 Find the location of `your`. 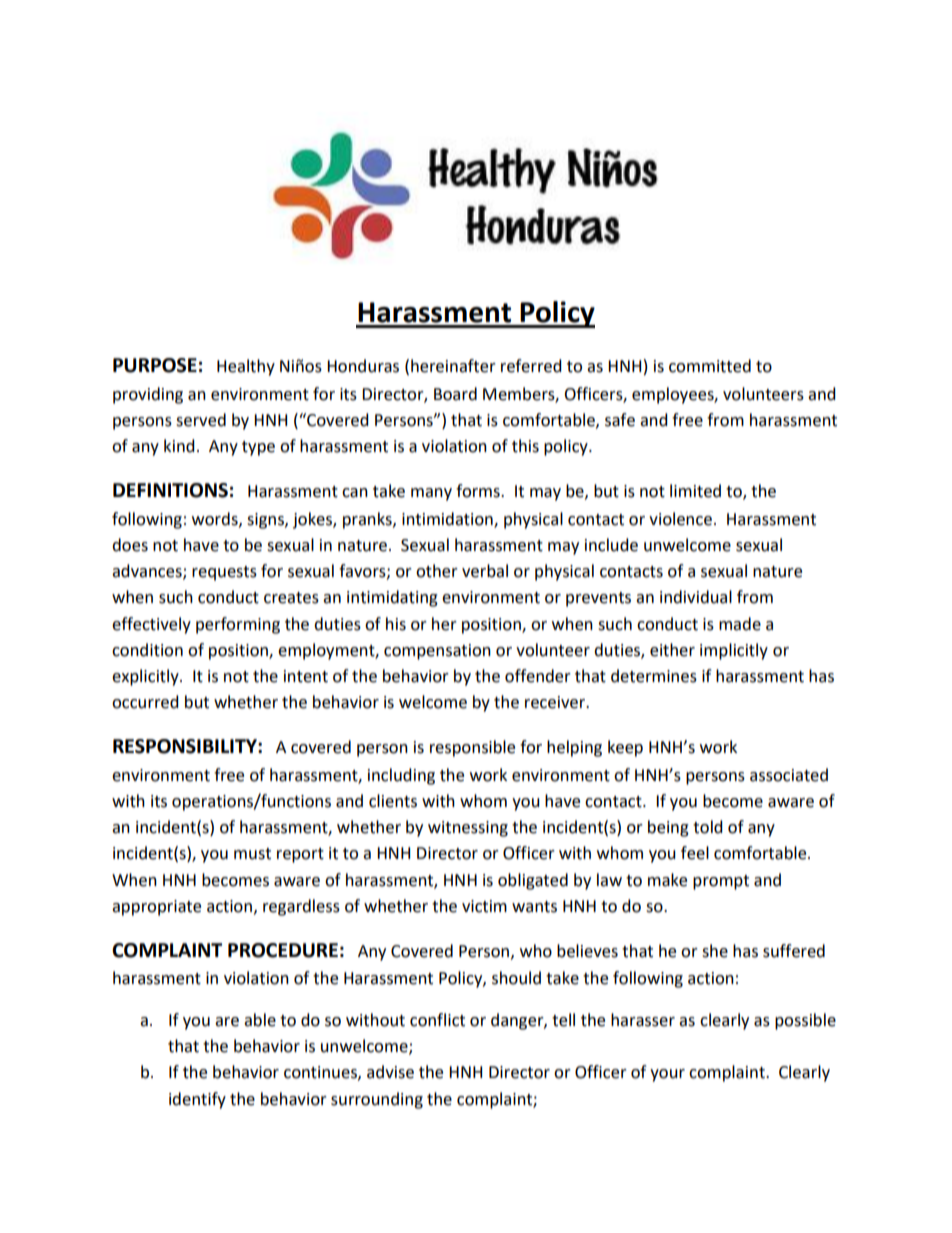

your is located at coordinates (667, 1075).
